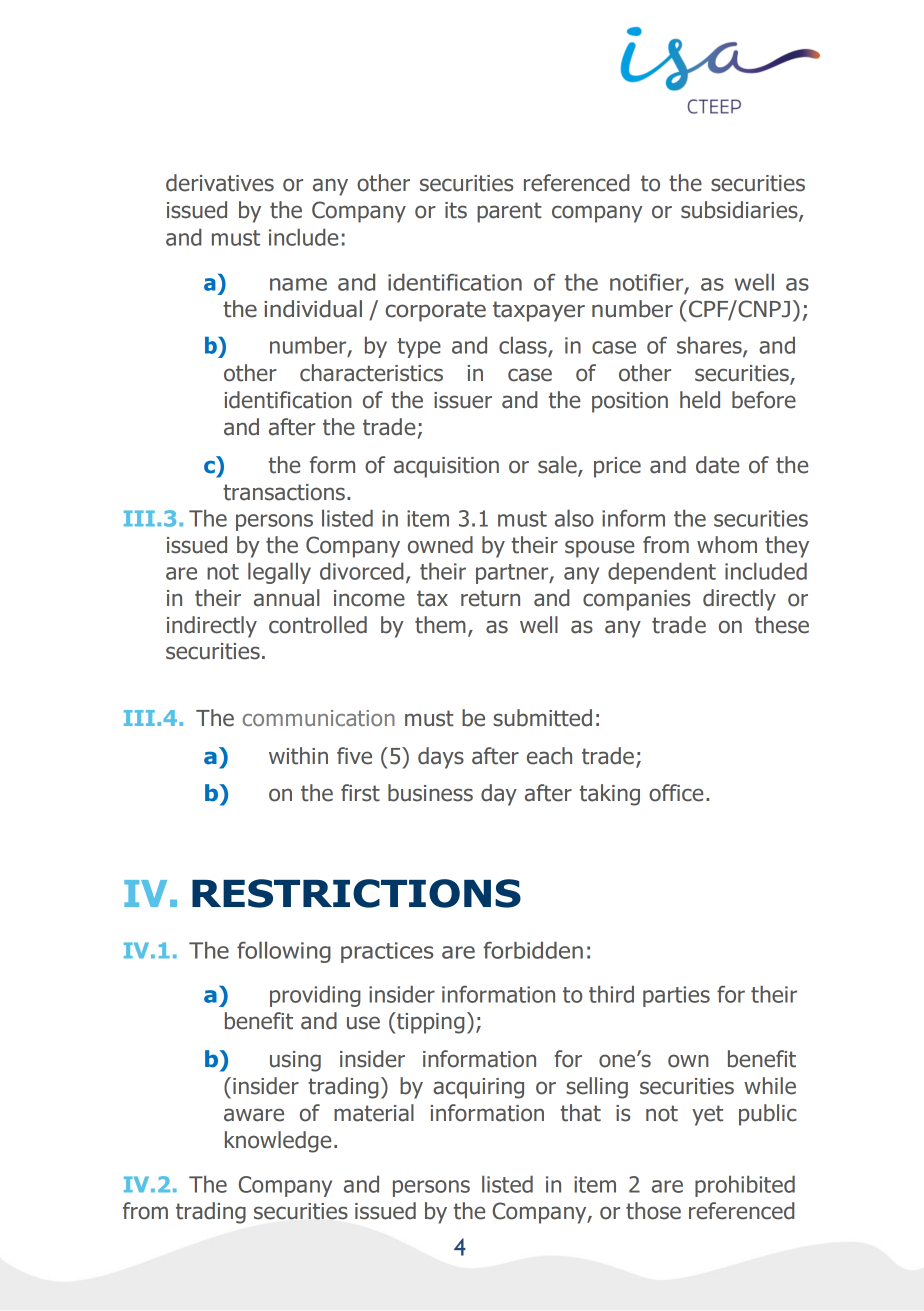 This document has width=924, height=1311. Describe the element at coordinates (676, 996) in the document. I see `parties` at that location.
